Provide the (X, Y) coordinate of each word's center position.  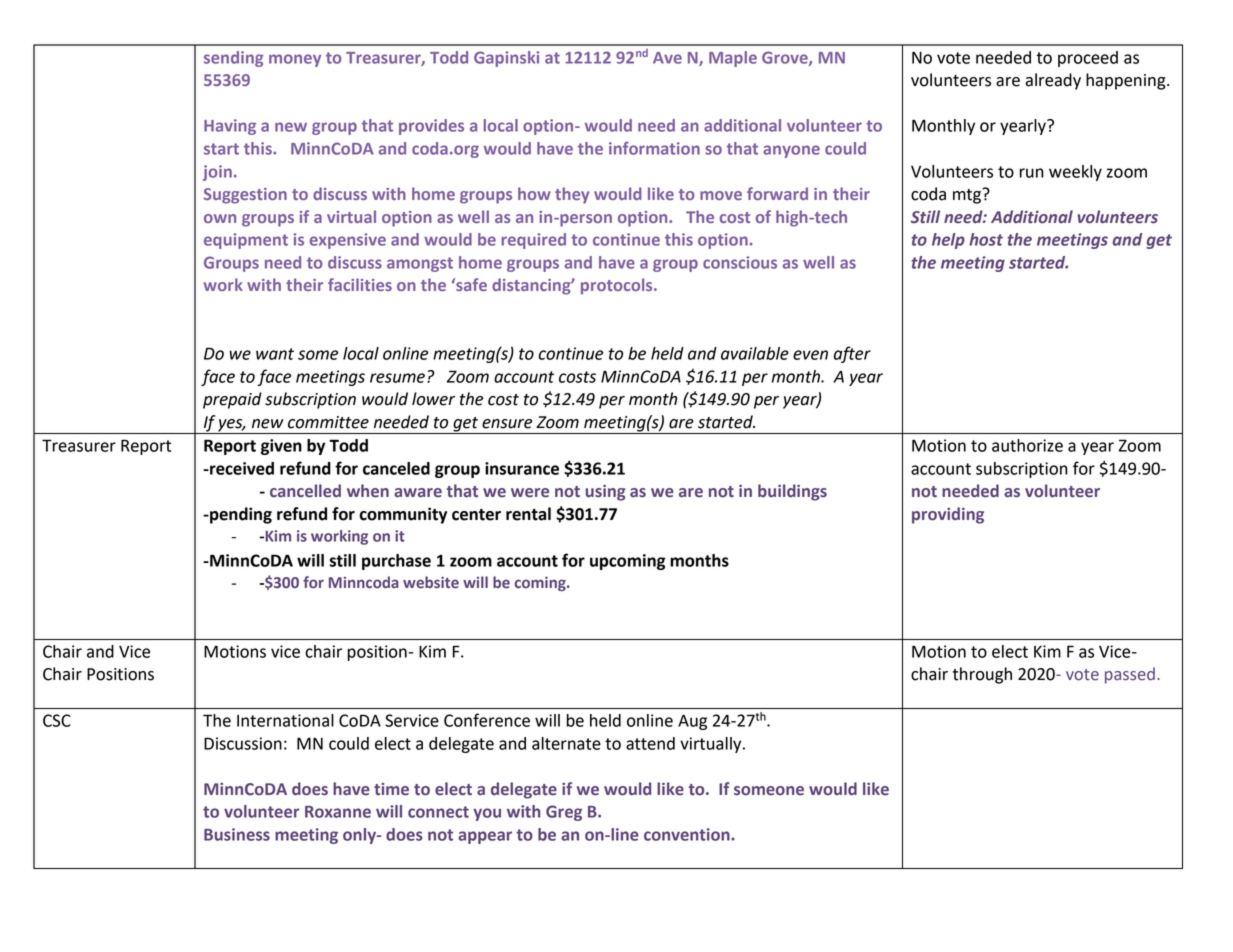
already (1053, 81)
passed (1130, 675)
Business (237, 834)
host (986, 239)
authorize (1027, 445)
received (241, 468)
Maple (733, 59)
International (285, 720)
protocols (618, 286)
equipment (246, 241)
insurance (522, 468)
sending (233, 59)
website (431, 582)
